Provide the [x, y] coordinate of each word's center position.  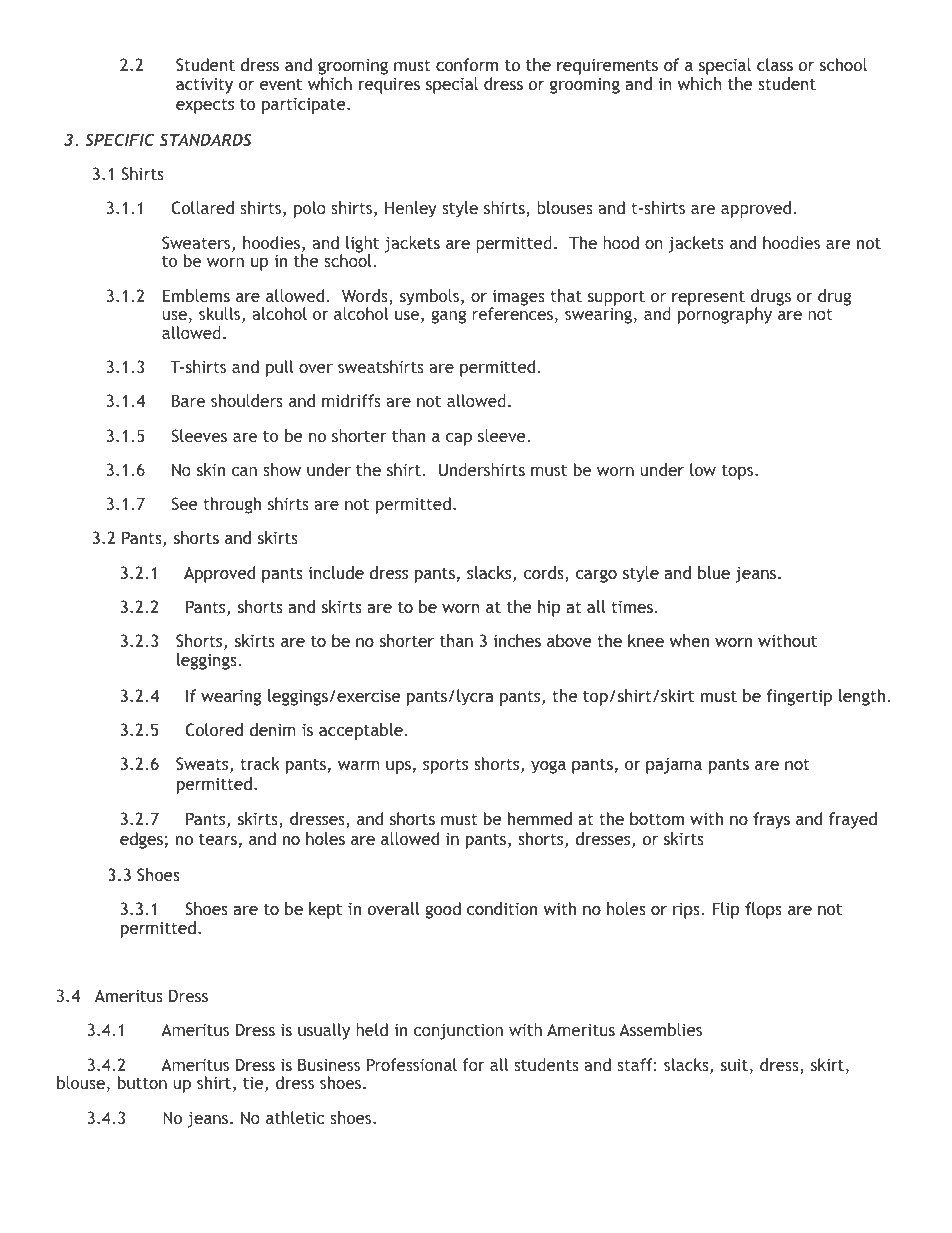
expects [205, 106]
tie [254, 1084]
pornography [725, 315]
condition [502, 908]
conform [467, 64]
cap [459, 439]
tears [218, 839]
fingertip [799, 697]
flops [763, 910]
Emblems [196, 295]
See [184, 503]
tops [739, 472]
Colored [214, 729]
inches [517, 640]
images [518, 298]
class [775, 64]
